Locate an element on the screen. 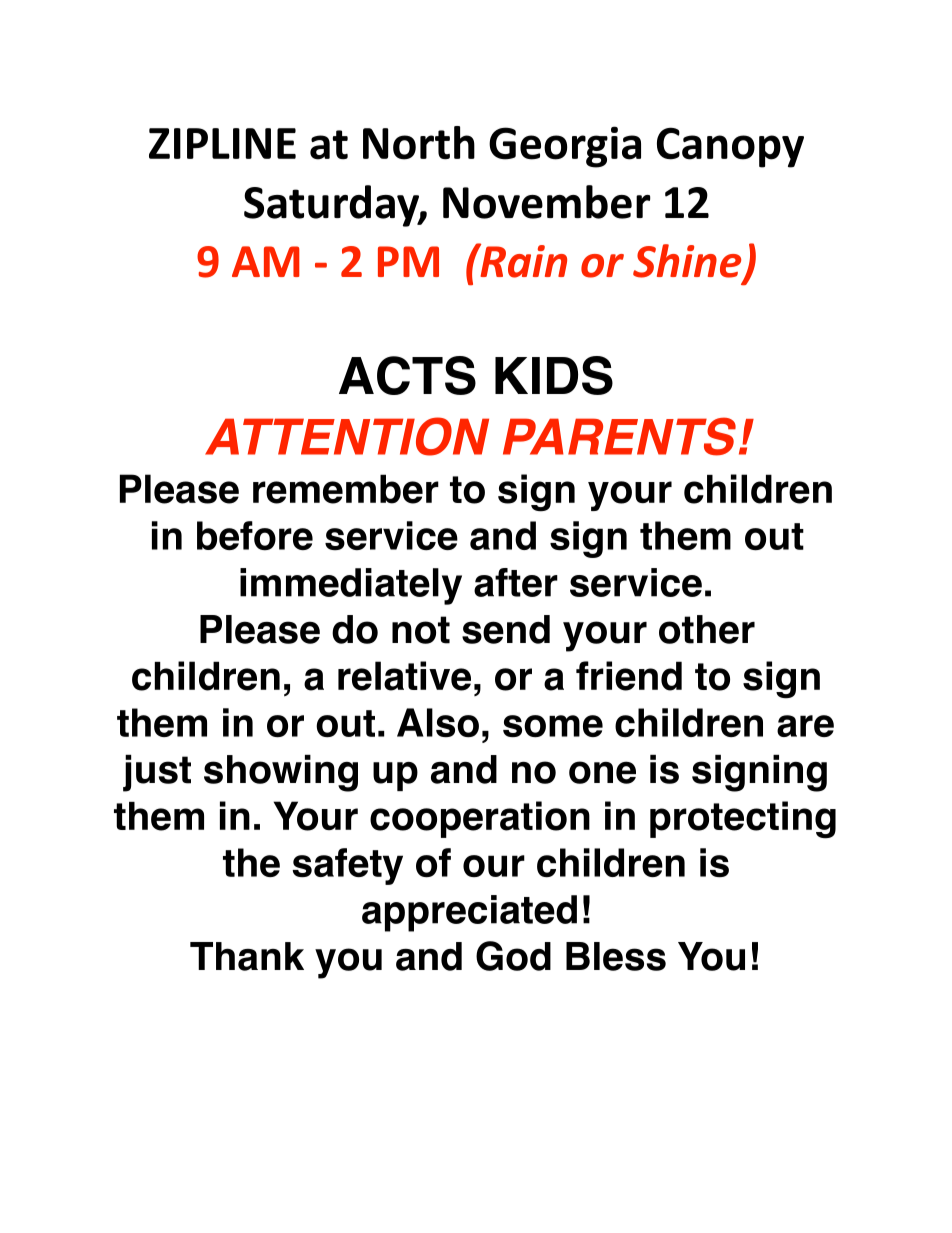  ACTS is located at coordinates (407, 375).
